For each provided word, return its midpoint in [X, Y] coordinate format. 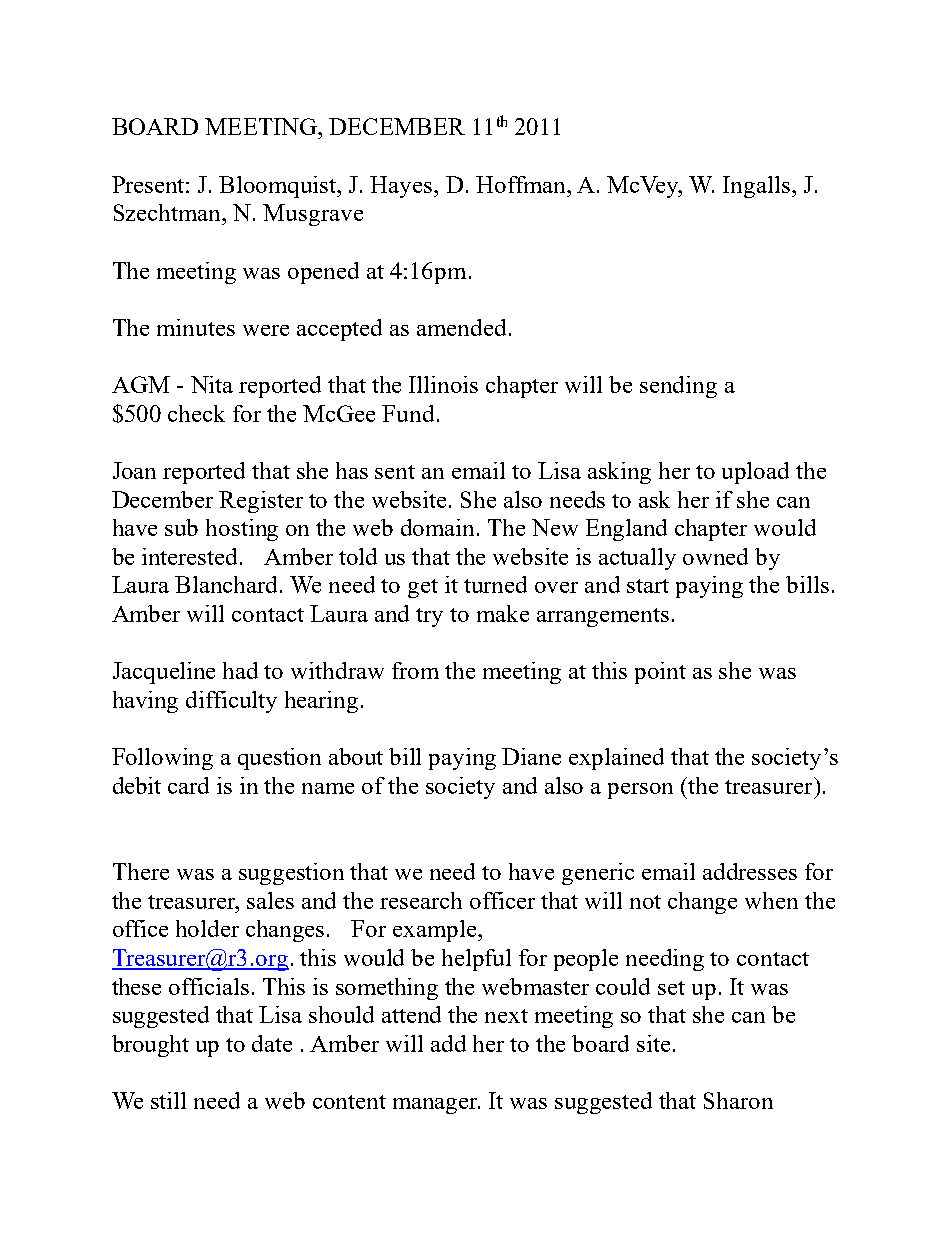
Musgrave [313, 215]
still [168, 1100]
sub [181, 527]
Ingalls [758, 187]
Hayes [402, 187]
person [640, 791]
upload [755, 473]
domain [439, 527]
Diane [531, 756]
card [188, 785]
